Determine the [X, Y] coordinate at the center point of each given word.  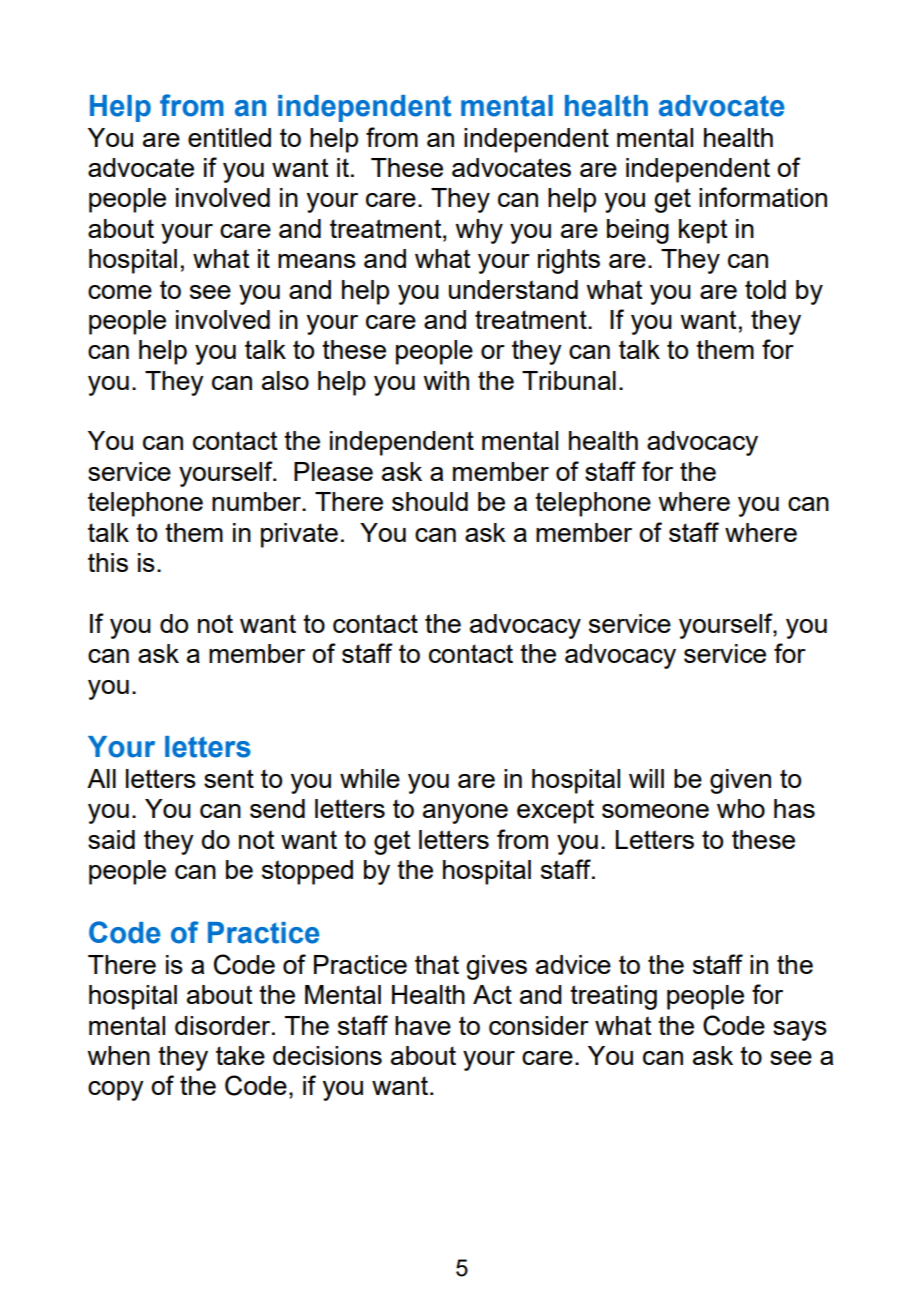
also [285, 380]
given [740, 781]
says [800, 1031]
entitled [229, 137]
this [108, 562]
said [111, 839]
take [240, 1055]
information [763, 197]
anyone [465, 814]
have [423, 1025]
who [741, 808]
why [479, 231]
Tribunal [569, 380]
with [446, 380]
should [430, 501]
